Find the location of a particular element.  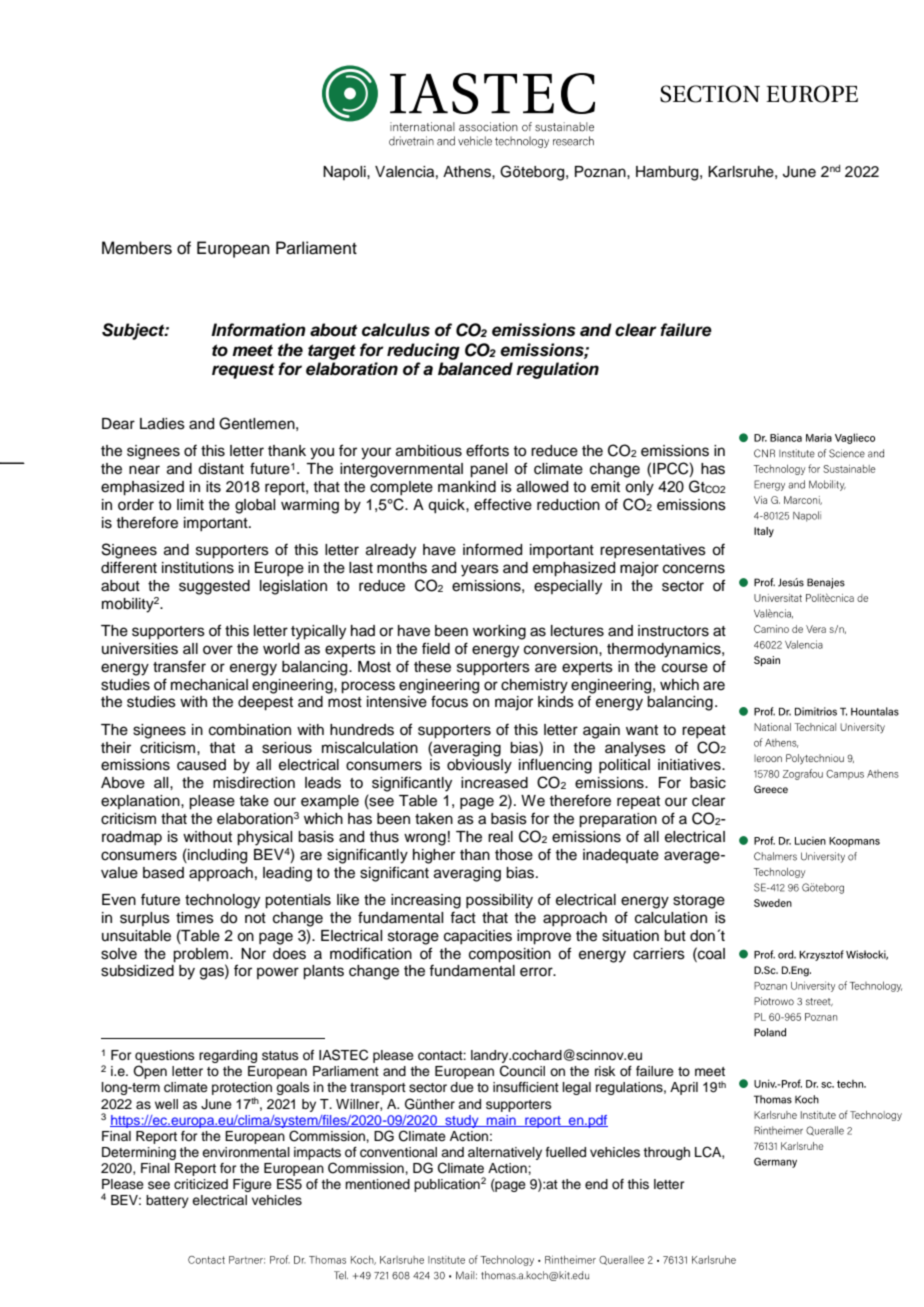

criticized is located at coordinates (201, 1184).
